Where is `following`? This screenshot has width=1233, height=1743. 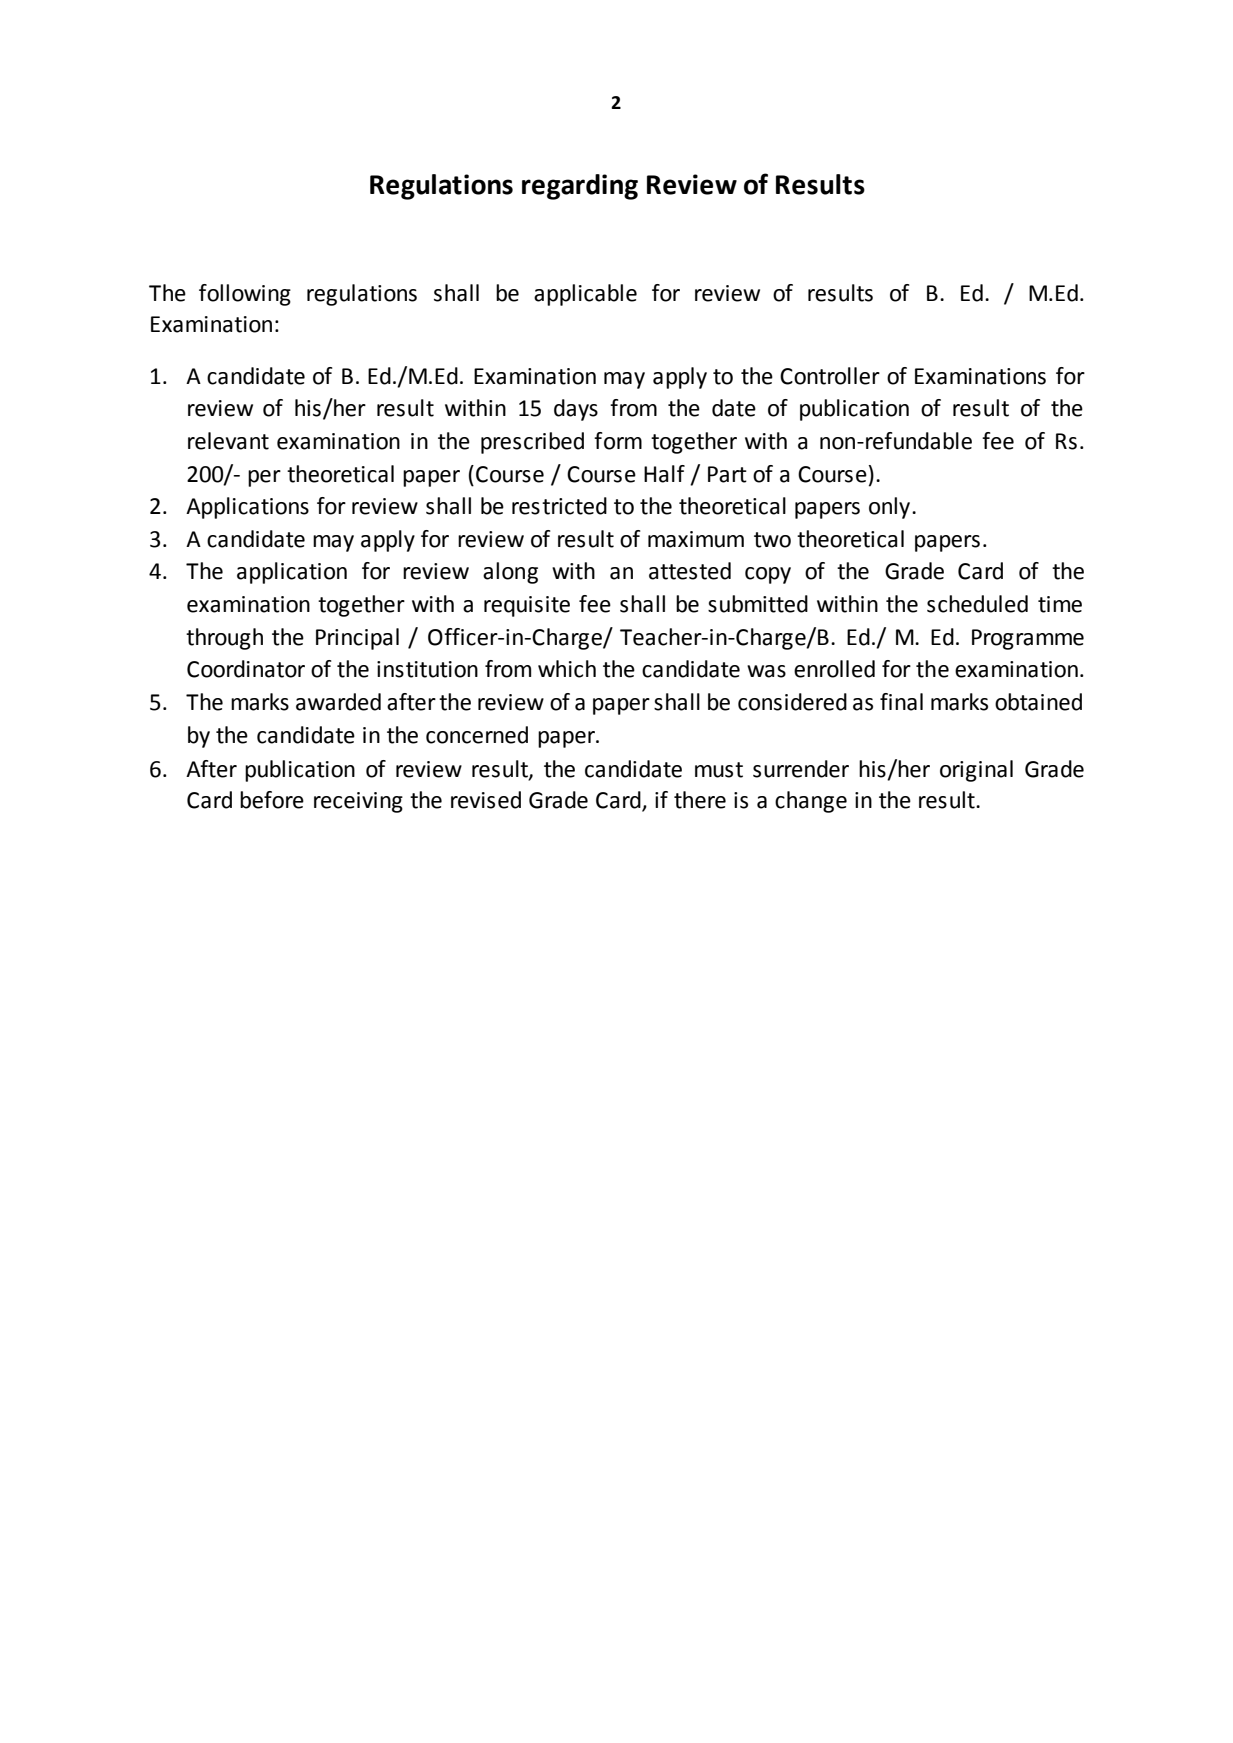
following is located at coordinates (245, 295).
